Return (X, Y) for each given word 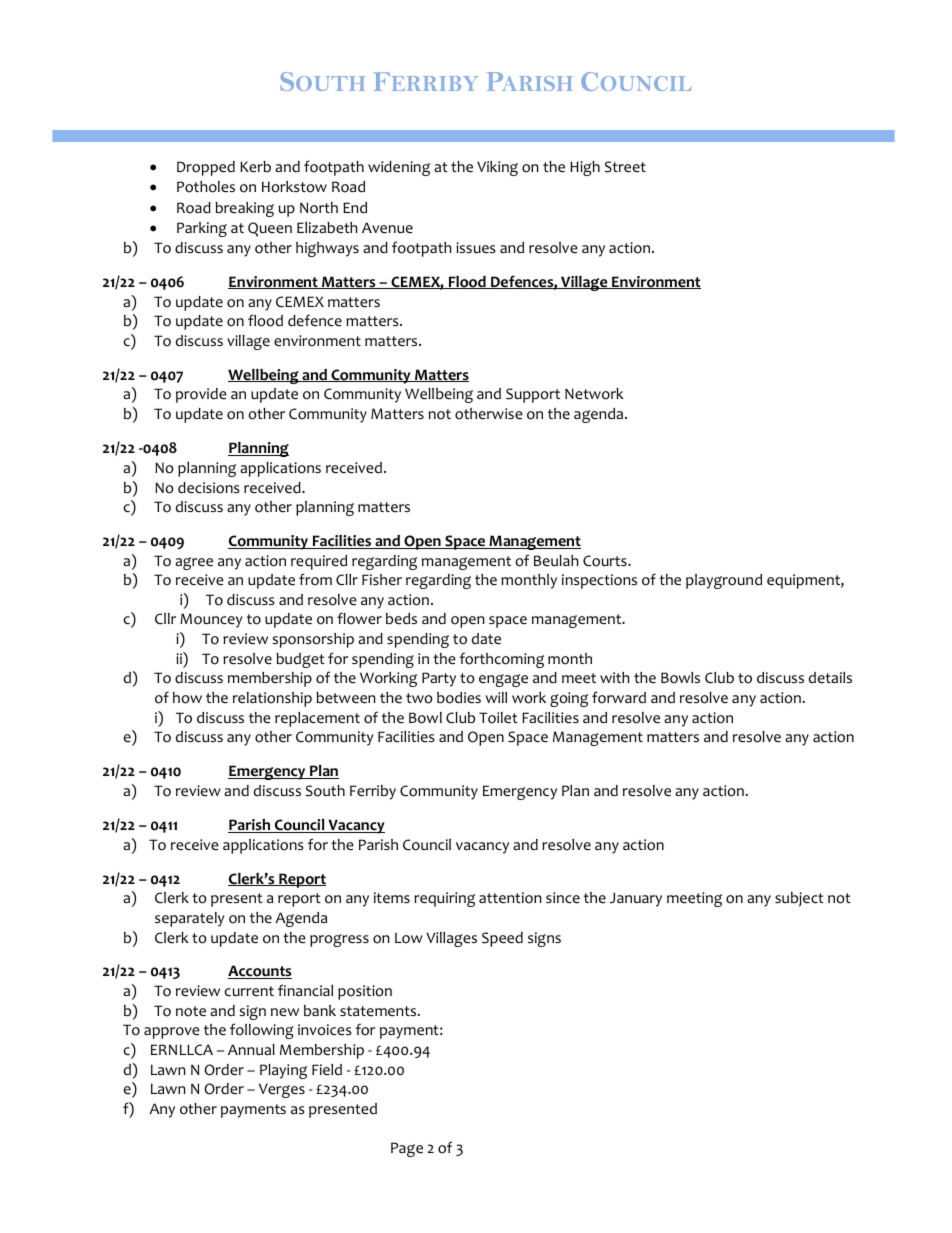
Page (407, 1149)
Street (625, 167)
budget (300, 660)
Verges (282, 1090)
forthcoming (501, 660)
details (830, 677)
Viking (497, 168)
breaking (244, 209)
